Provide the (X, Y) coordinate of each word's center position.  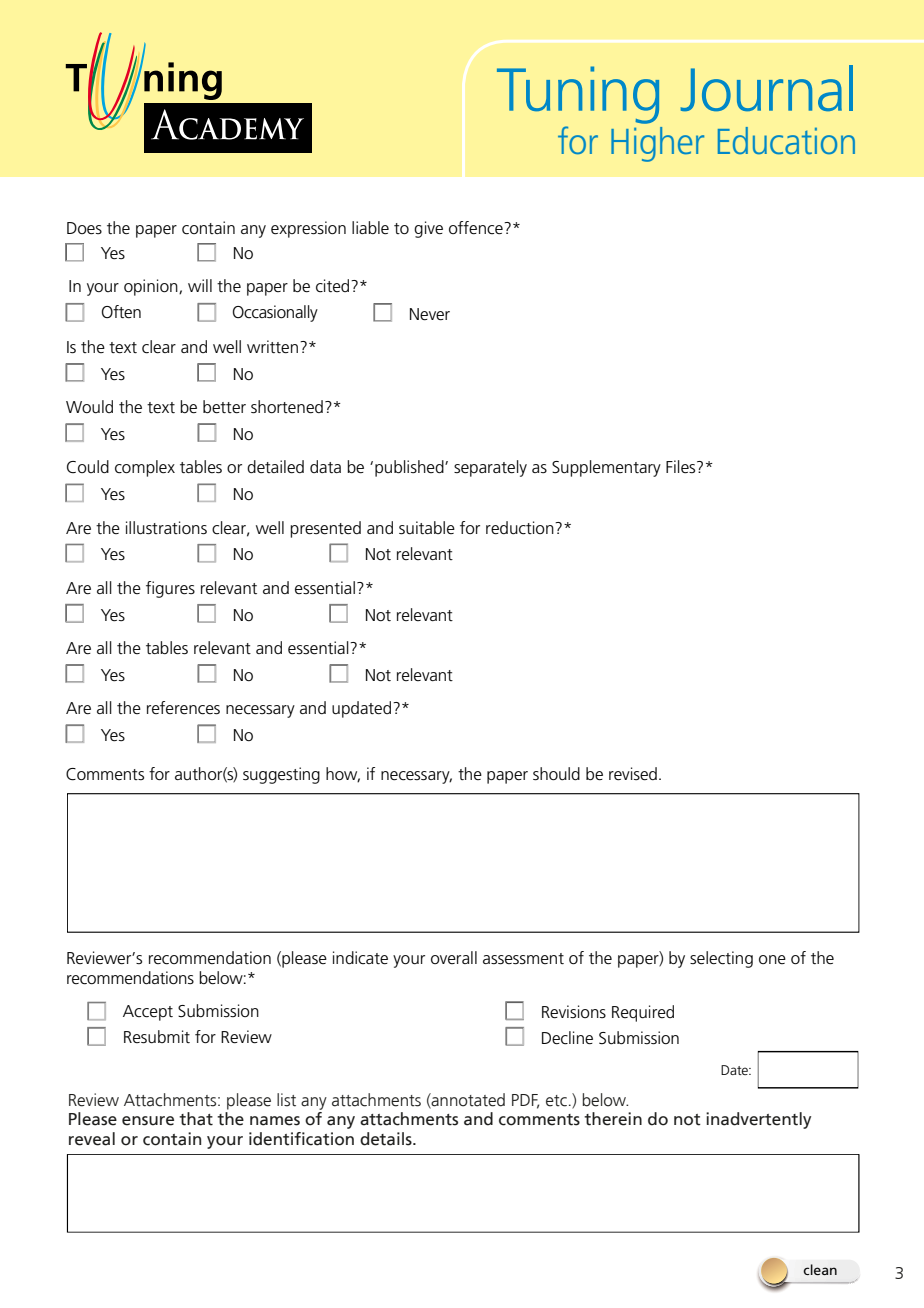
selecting (721, 959)
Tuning (578, 95)
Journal (767, 88)
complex (145, 468)
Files (682, 467)
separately (490, 468)
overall (454, 957)
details (387, 1139)
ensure (148, 1121)
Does (84, 228)
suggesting (281, 775)
